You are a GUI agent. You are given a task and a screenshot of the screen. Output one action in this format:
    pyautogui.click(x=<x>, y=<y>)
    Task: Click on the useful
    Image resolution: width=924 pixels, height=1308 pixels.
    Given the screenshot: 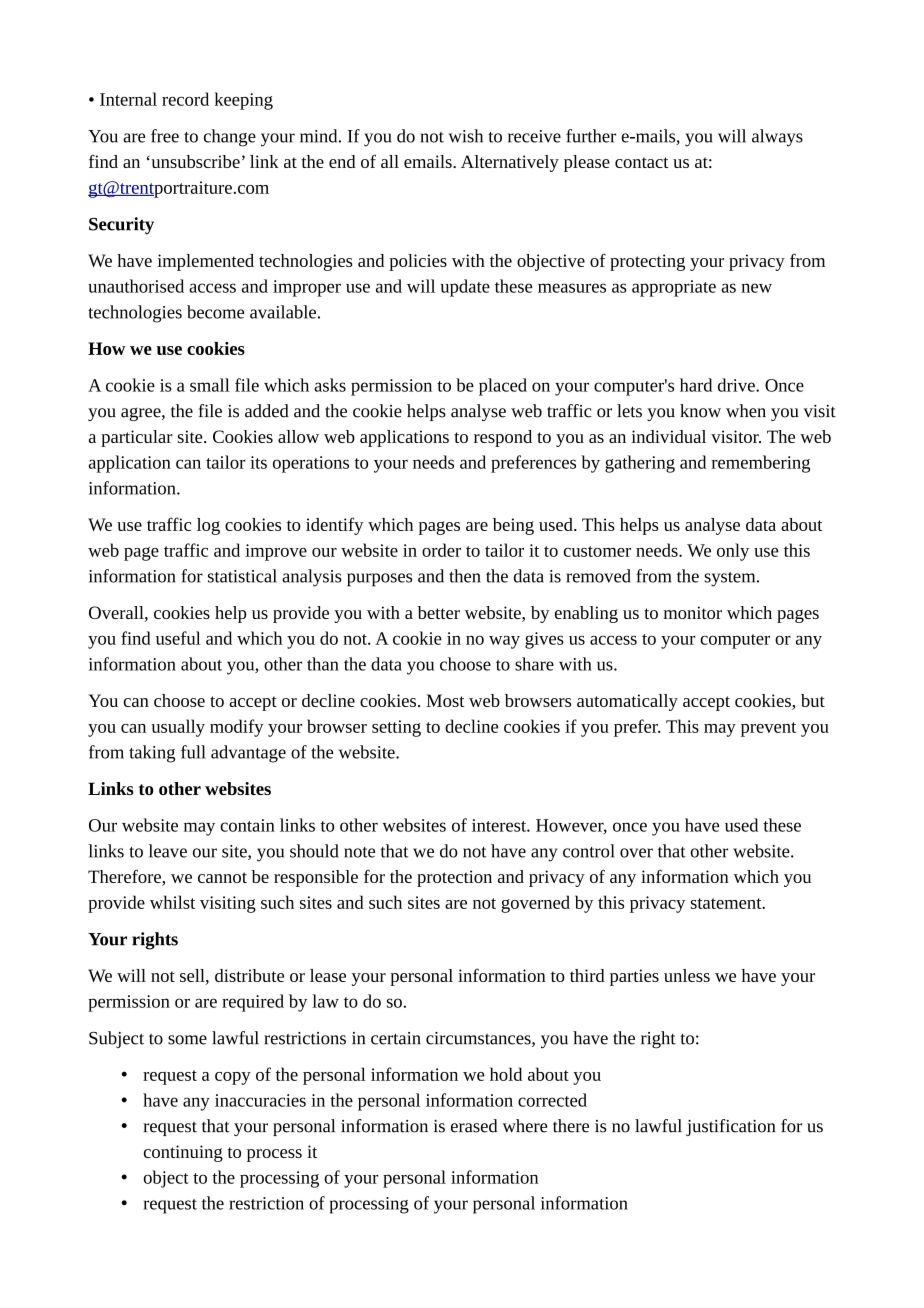 What is the action you would take?
    pyautogui.click(x=178, y=638)
